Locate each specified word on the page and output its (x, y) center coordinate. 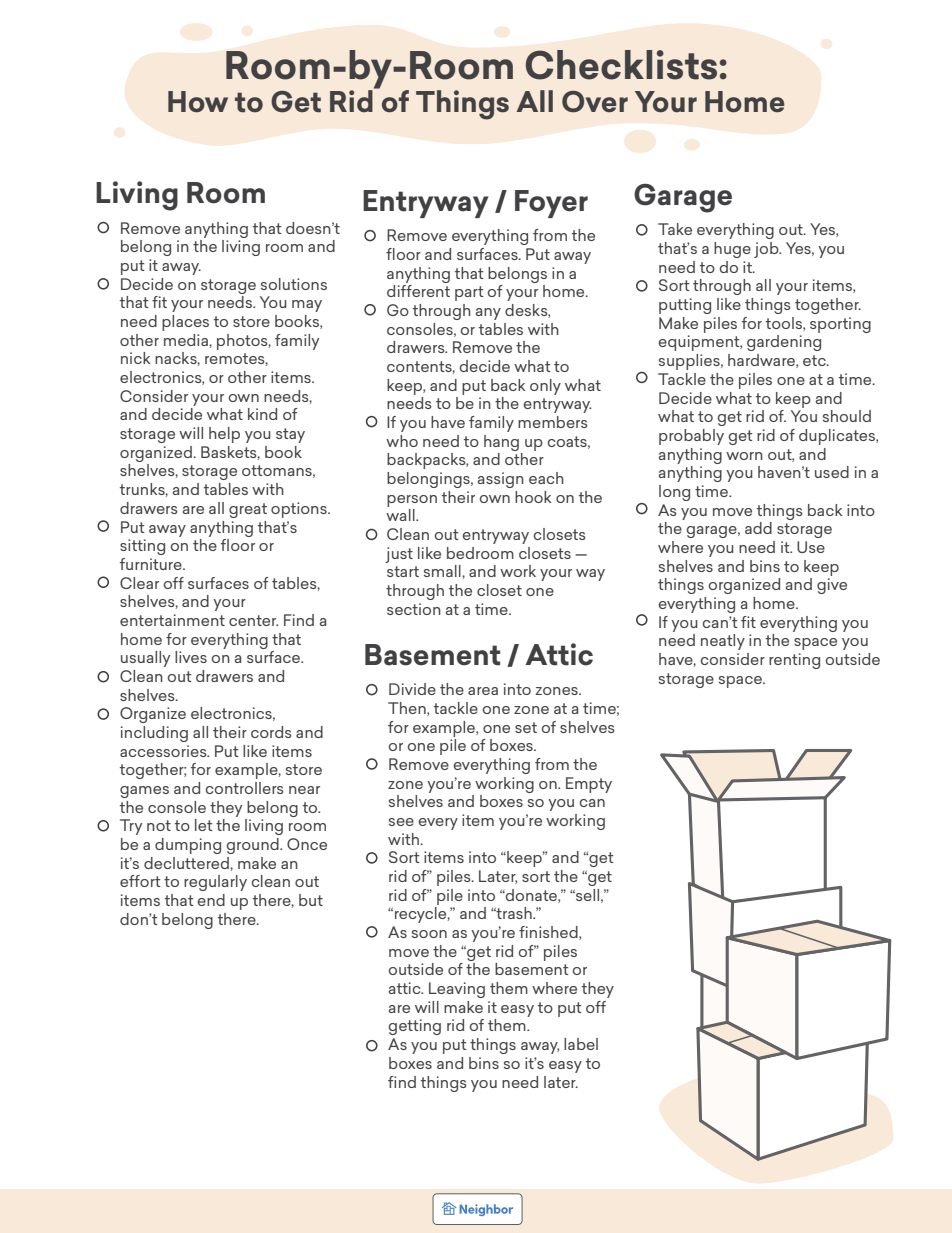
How (198, 102)
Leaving (457, 990)
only (545, 387)
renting (794, 661)
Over (595, 102)
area (483, 691)
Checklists (621, 65)
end (211, 900)
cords (271, 732)
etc (815, 360)
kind (262, 414)
